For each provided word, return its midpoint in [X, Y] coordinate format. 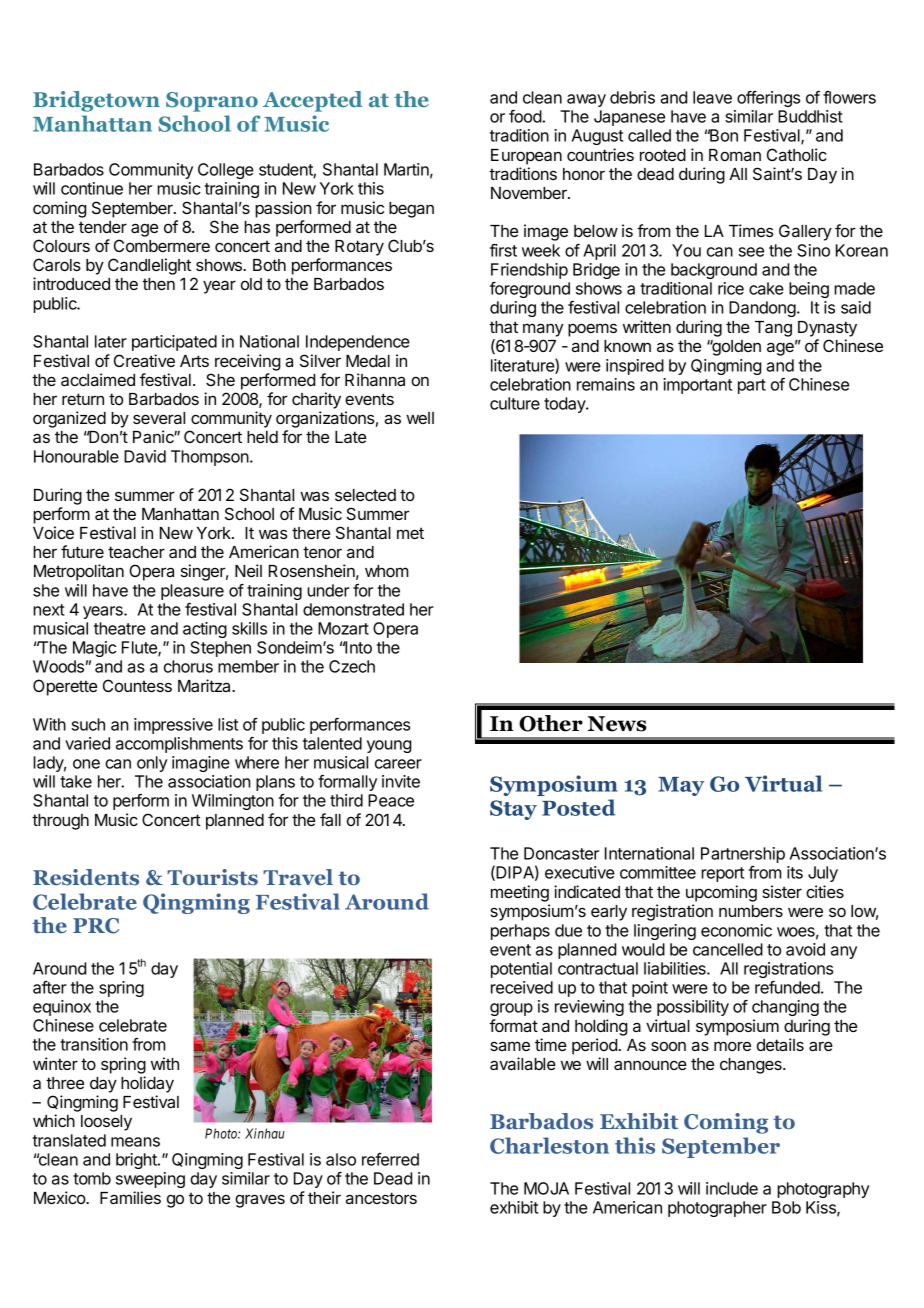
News [617, 724]
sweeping [150, 1180]
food [525, 116]
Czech [352, 666]
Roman [735, 155]
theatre [120, 628]
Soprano [212, 102]
